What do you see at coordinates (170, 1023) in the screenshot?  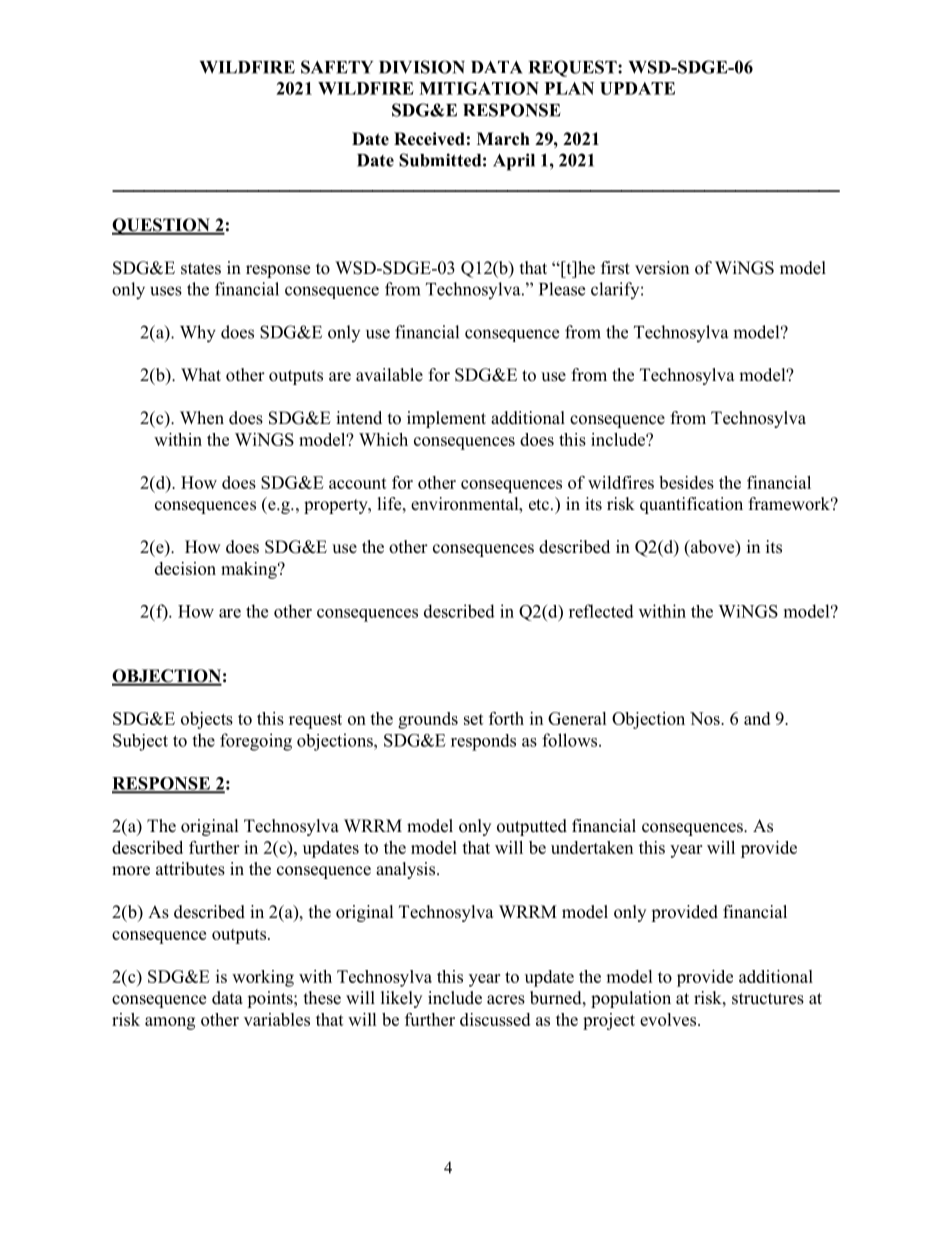 I see `among` at bounding box center [170, 1023].
